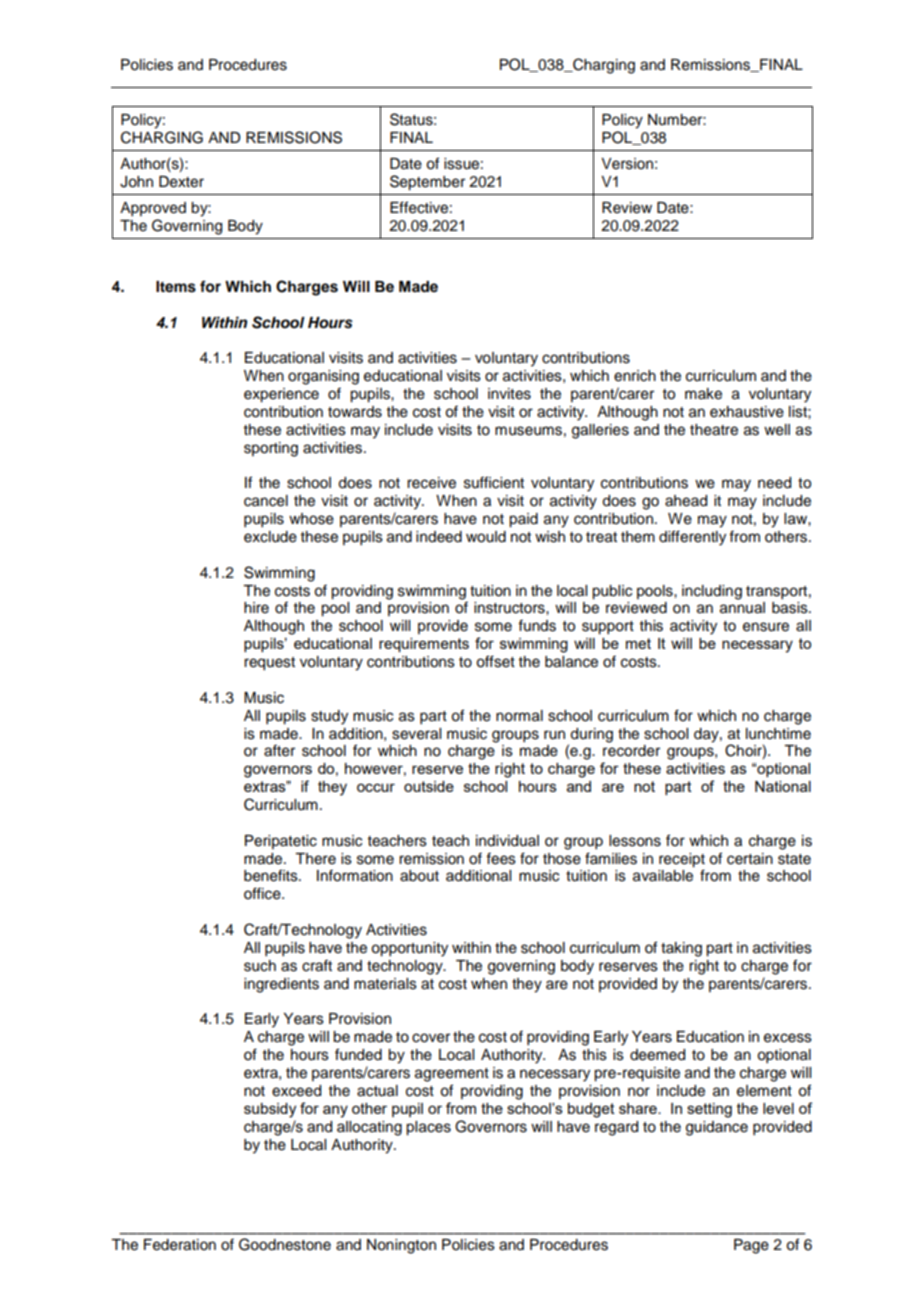 The width and height of the screenshot is (924, 1308). Describe the element at coordinates (428, 1128) in the screenshot. I see `places` at that location.
